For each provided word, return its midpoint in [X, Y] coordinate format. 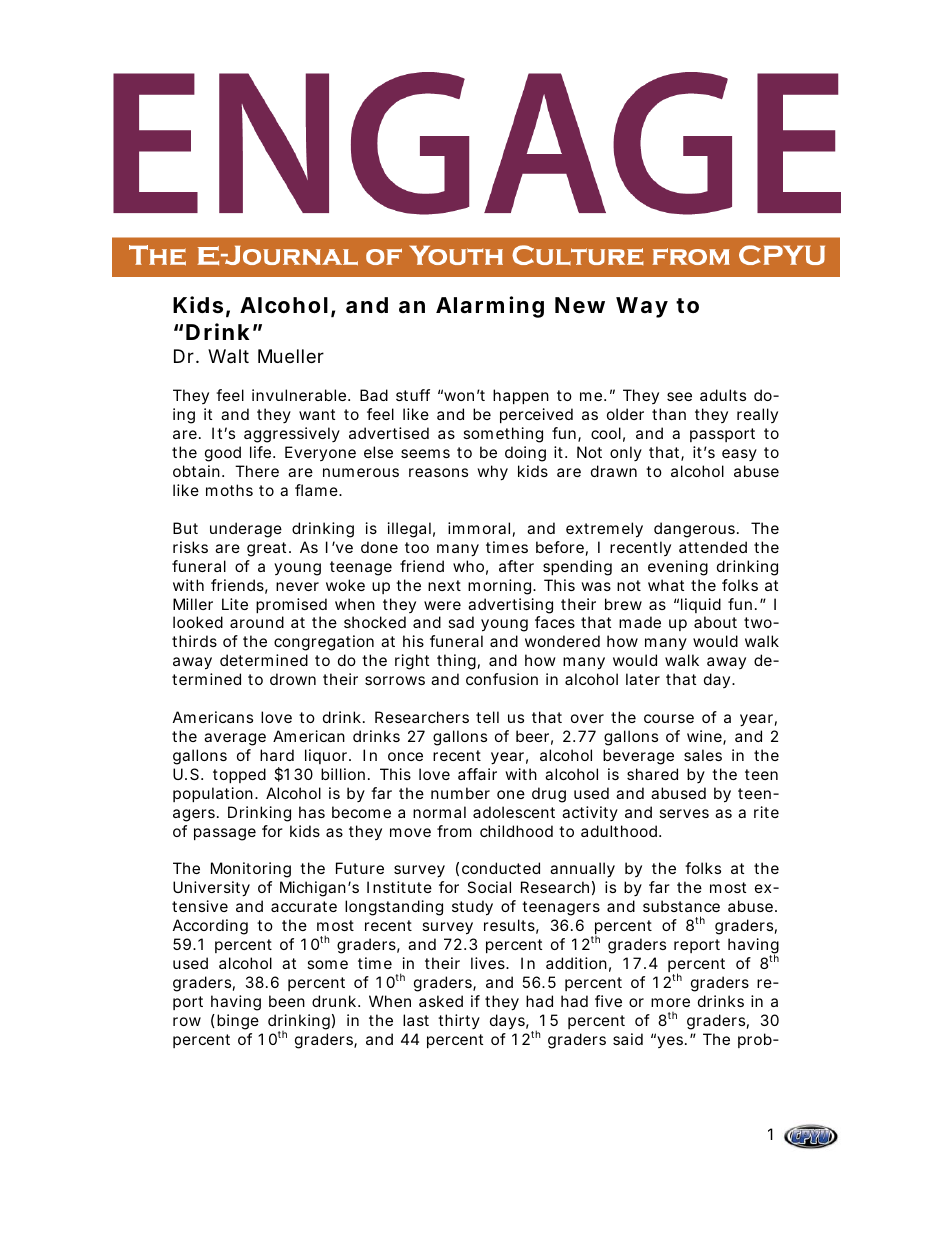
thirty [459, 1021]
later [643, 679]
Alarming [490, 307]
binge [238, 1022]
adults [723, 395]
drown [293, 679]
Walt [228, 356]
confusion [502, 679]
